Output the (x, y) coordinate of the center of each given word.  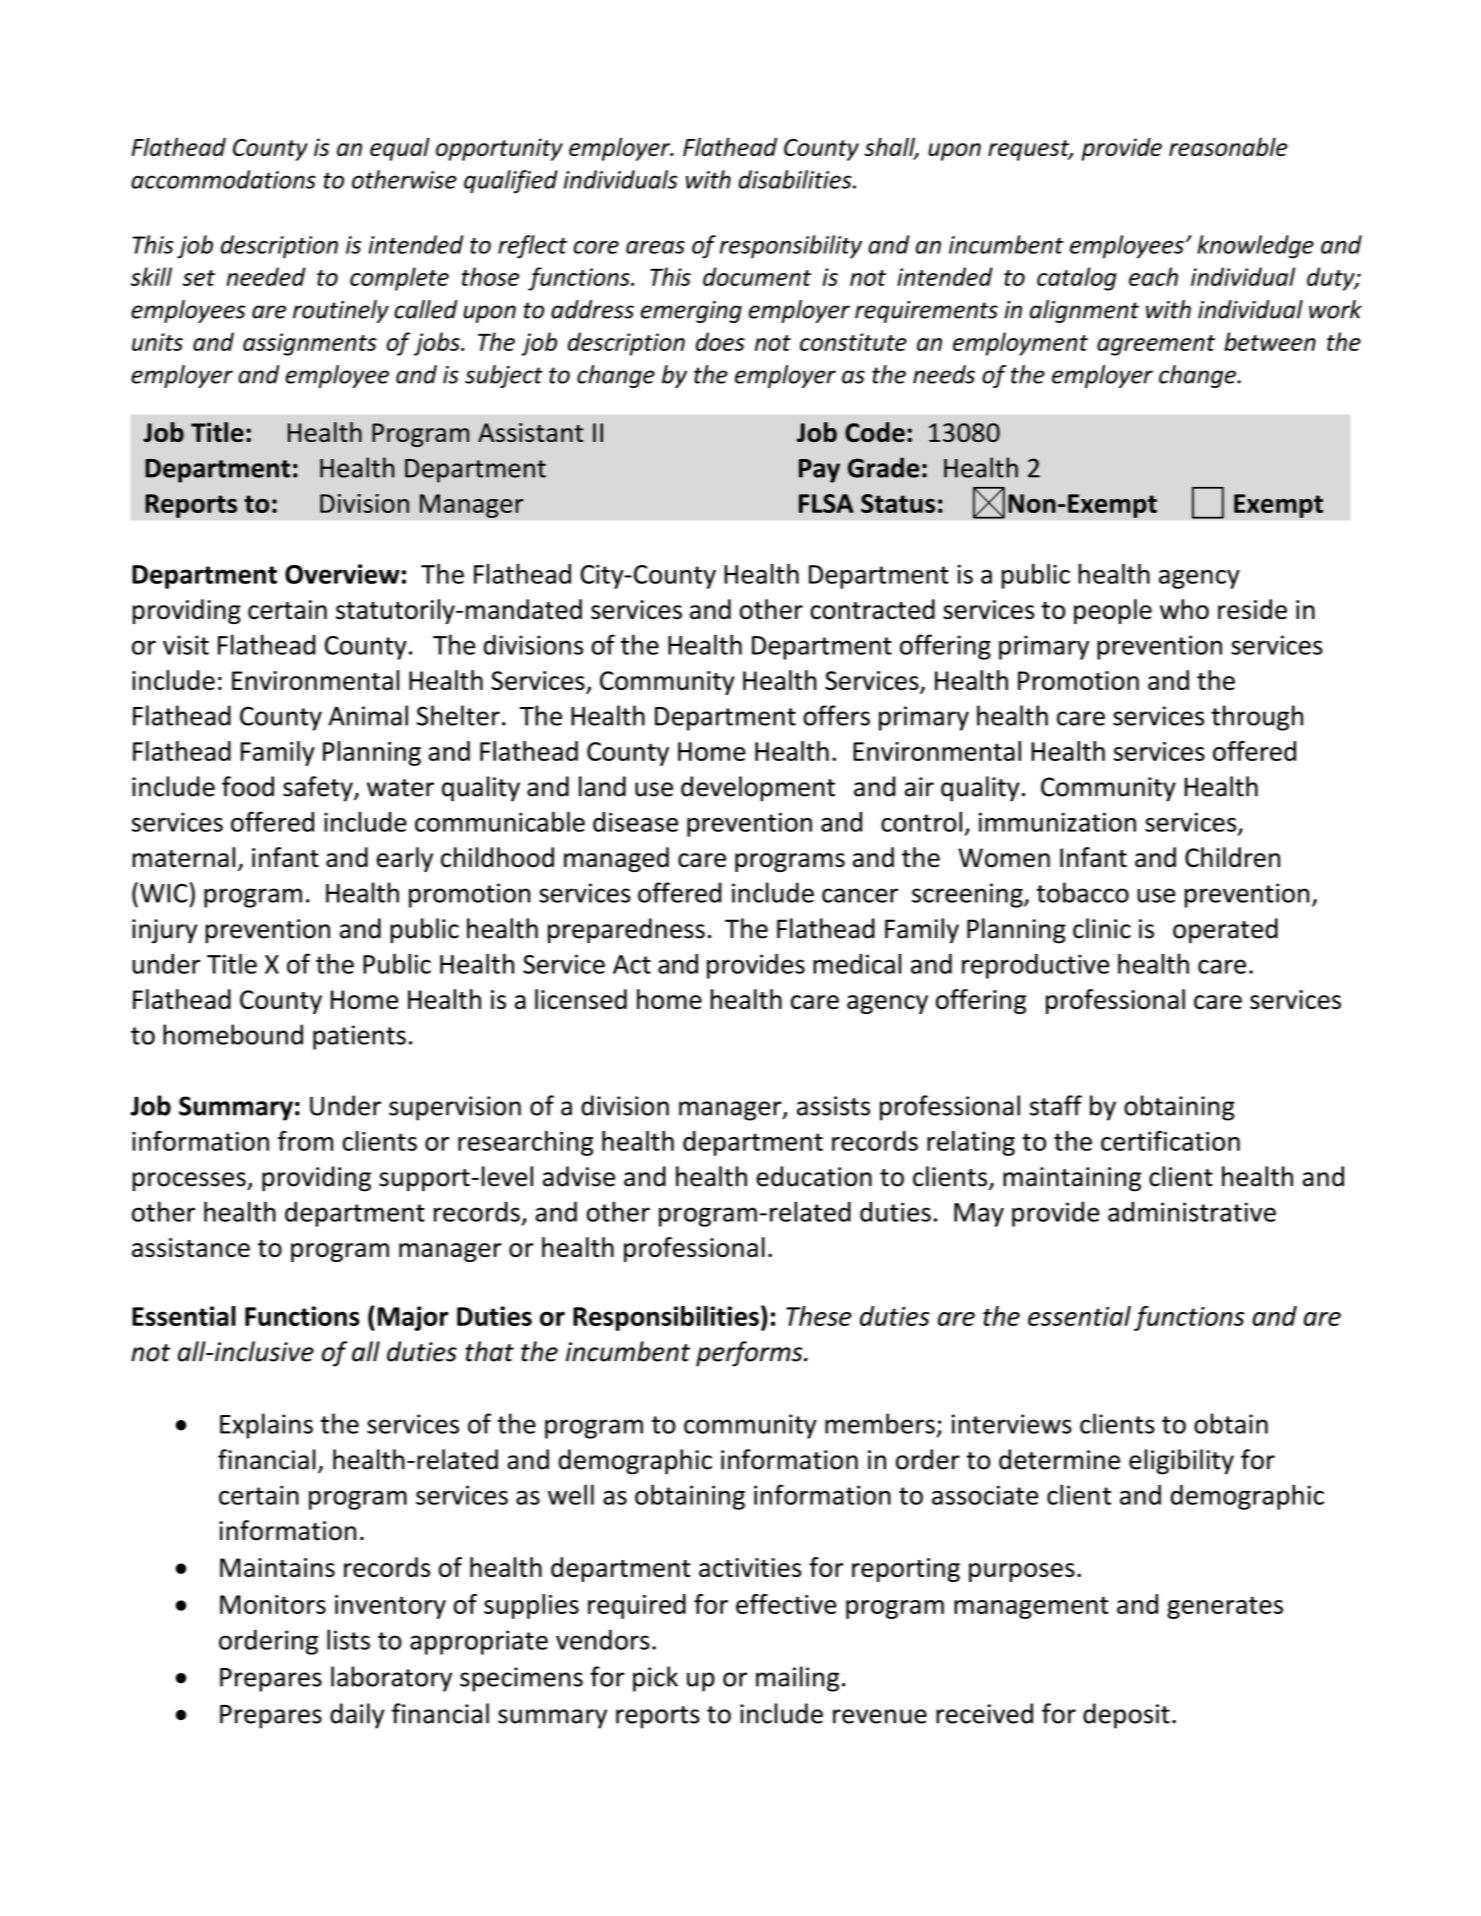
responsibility (791, 247)
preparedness (626, 931)
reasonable (1228, 146)
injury (164, 931)
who (1184, 609)
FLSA (826, 503)
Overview (342, 574)
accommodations (223, 179)
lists (348, 1639)
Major (413, 1318)
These (819, 1316)
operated (1225, 931)
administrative (1192, 1212)
